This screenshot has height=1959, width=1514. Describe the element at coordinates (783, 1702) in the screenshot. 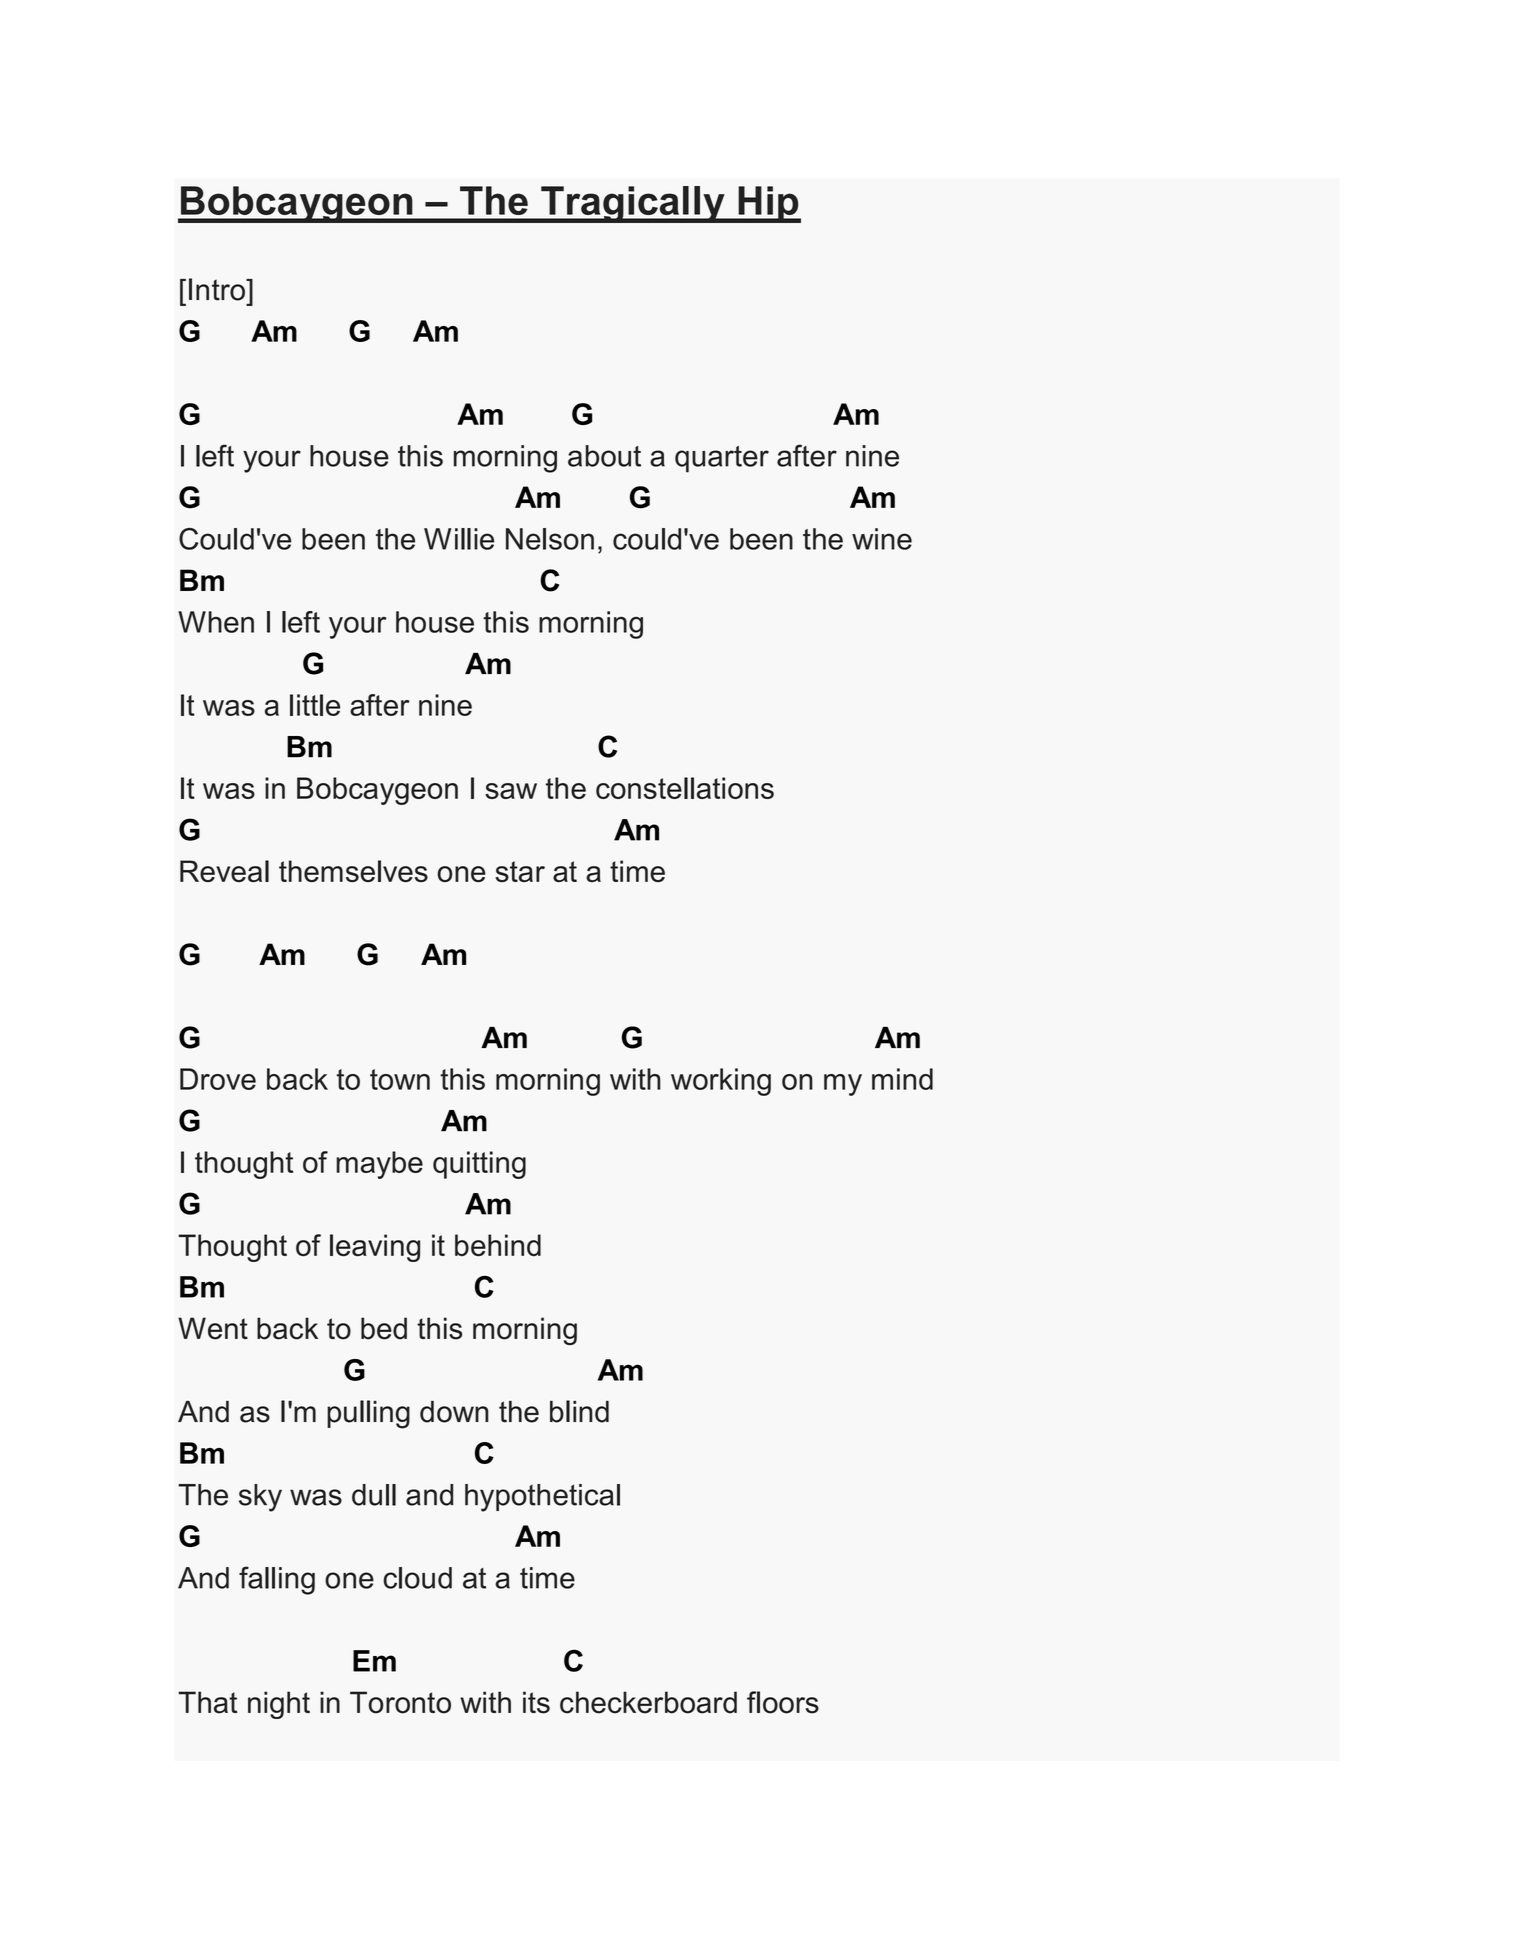

I see `floors` at that location.
